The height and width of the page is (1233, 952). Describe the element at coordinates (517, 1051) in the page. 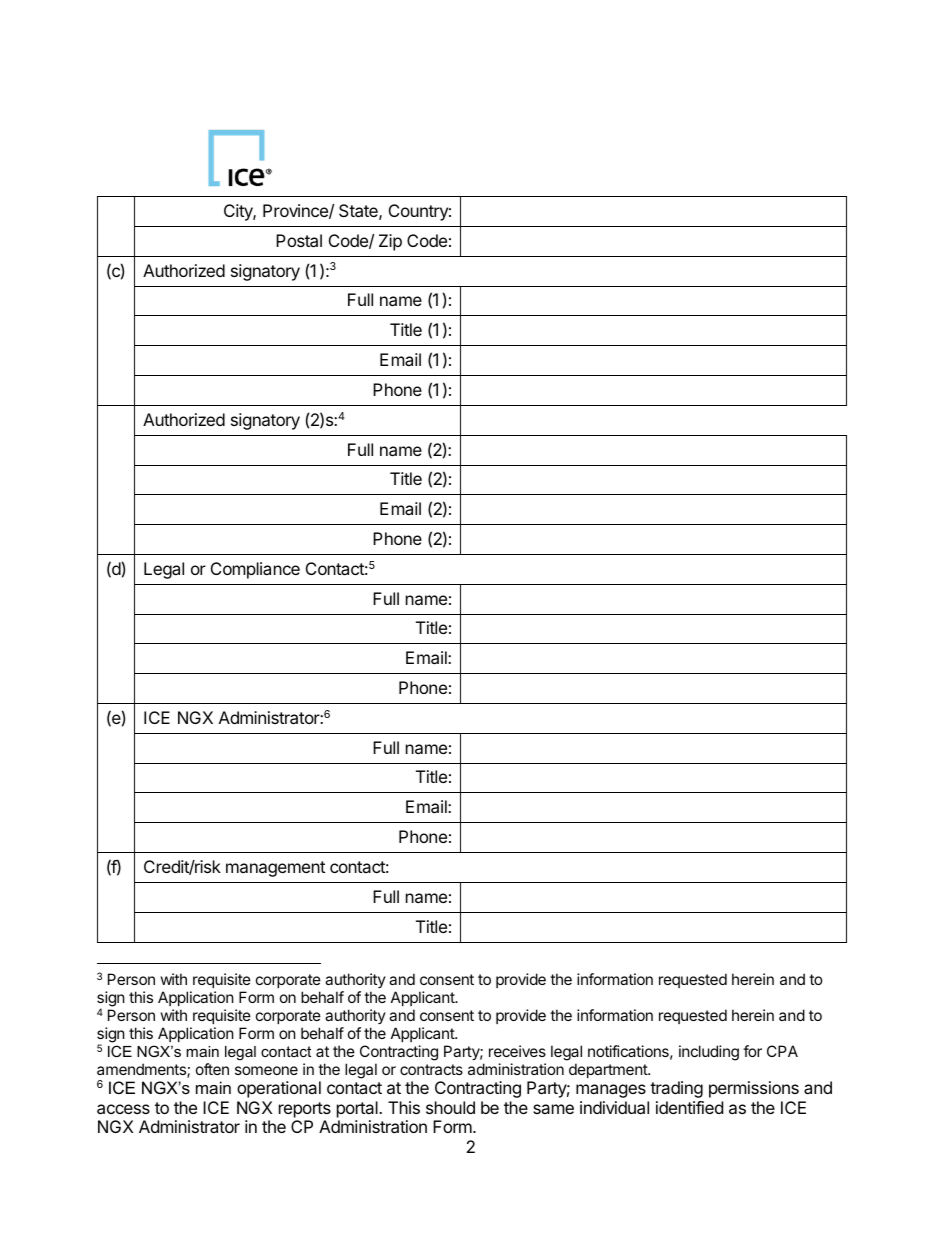

I see `receives` at that location.
